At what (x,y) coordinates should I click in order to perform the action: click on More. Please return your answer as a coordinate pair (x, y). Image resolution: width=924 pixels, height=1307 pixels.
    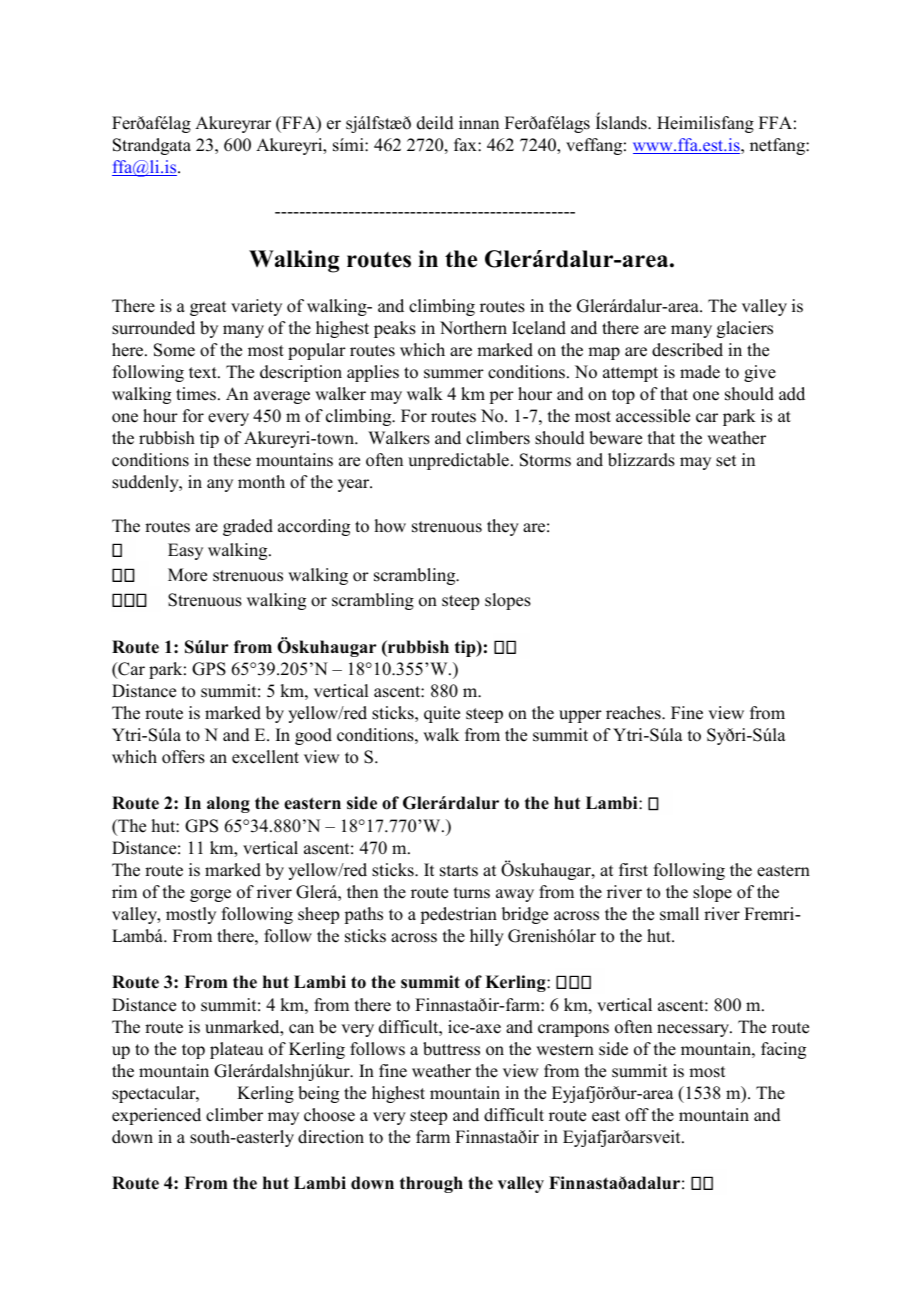
    Looking at the image, I should click on (187, 575).
